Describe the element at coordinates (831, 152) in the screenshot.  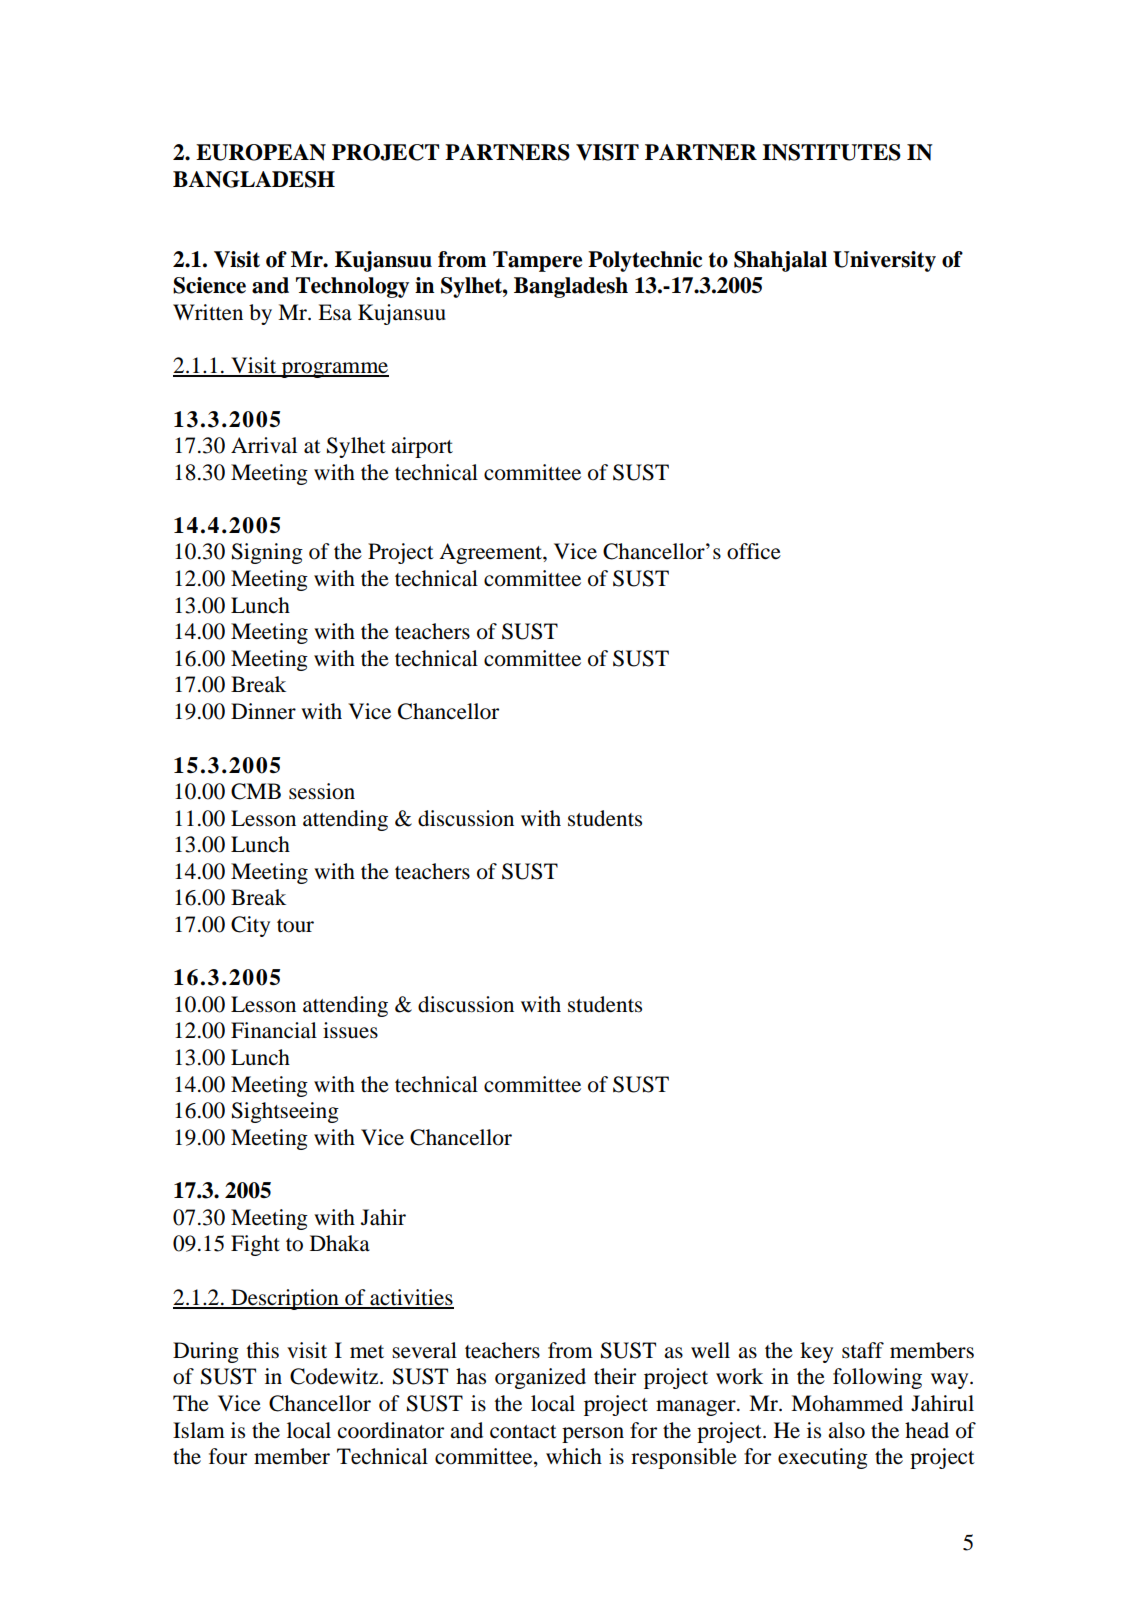
I see `INSTITUTES` at that location.
